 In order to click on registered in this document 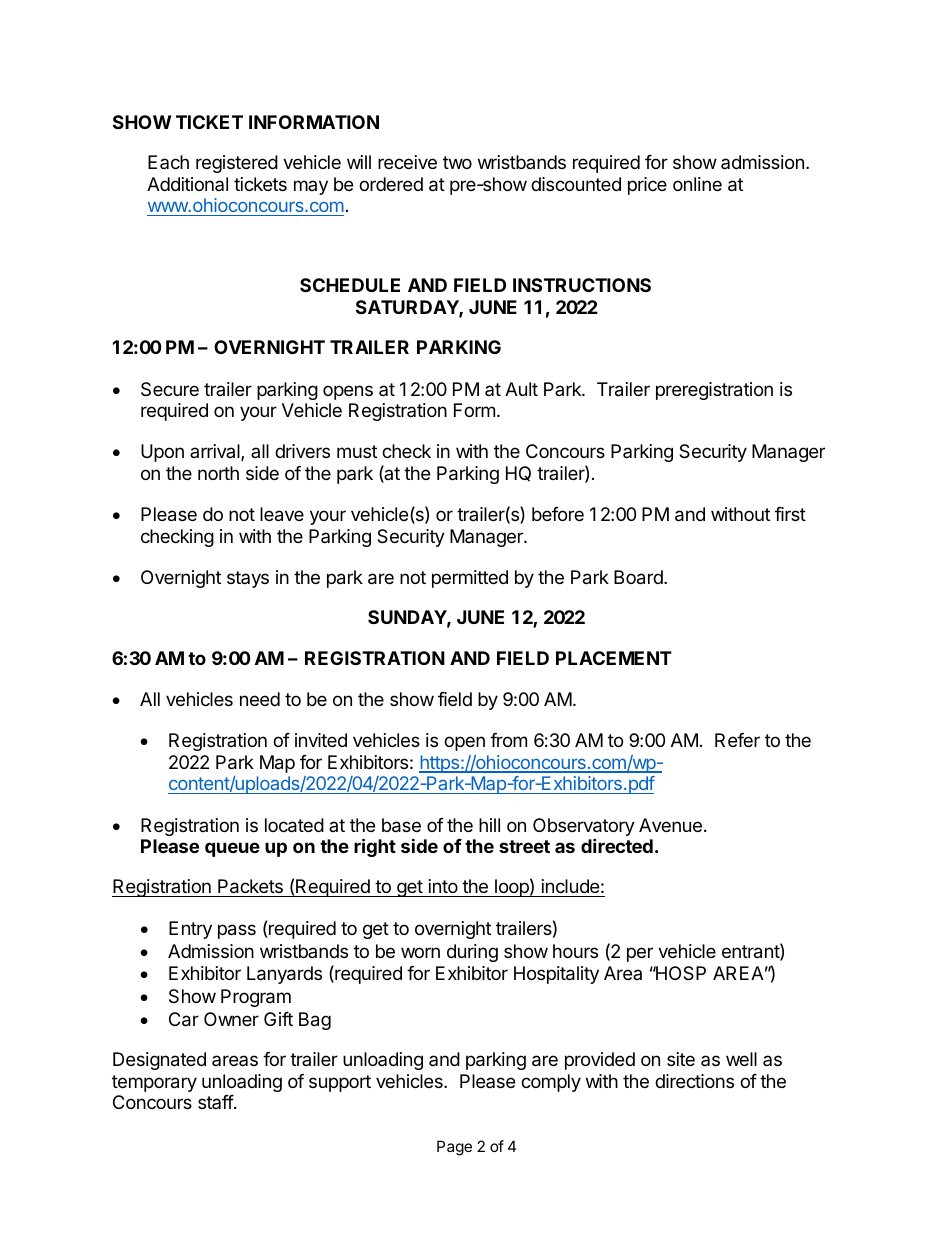, I will do `click(237, 164)`.
